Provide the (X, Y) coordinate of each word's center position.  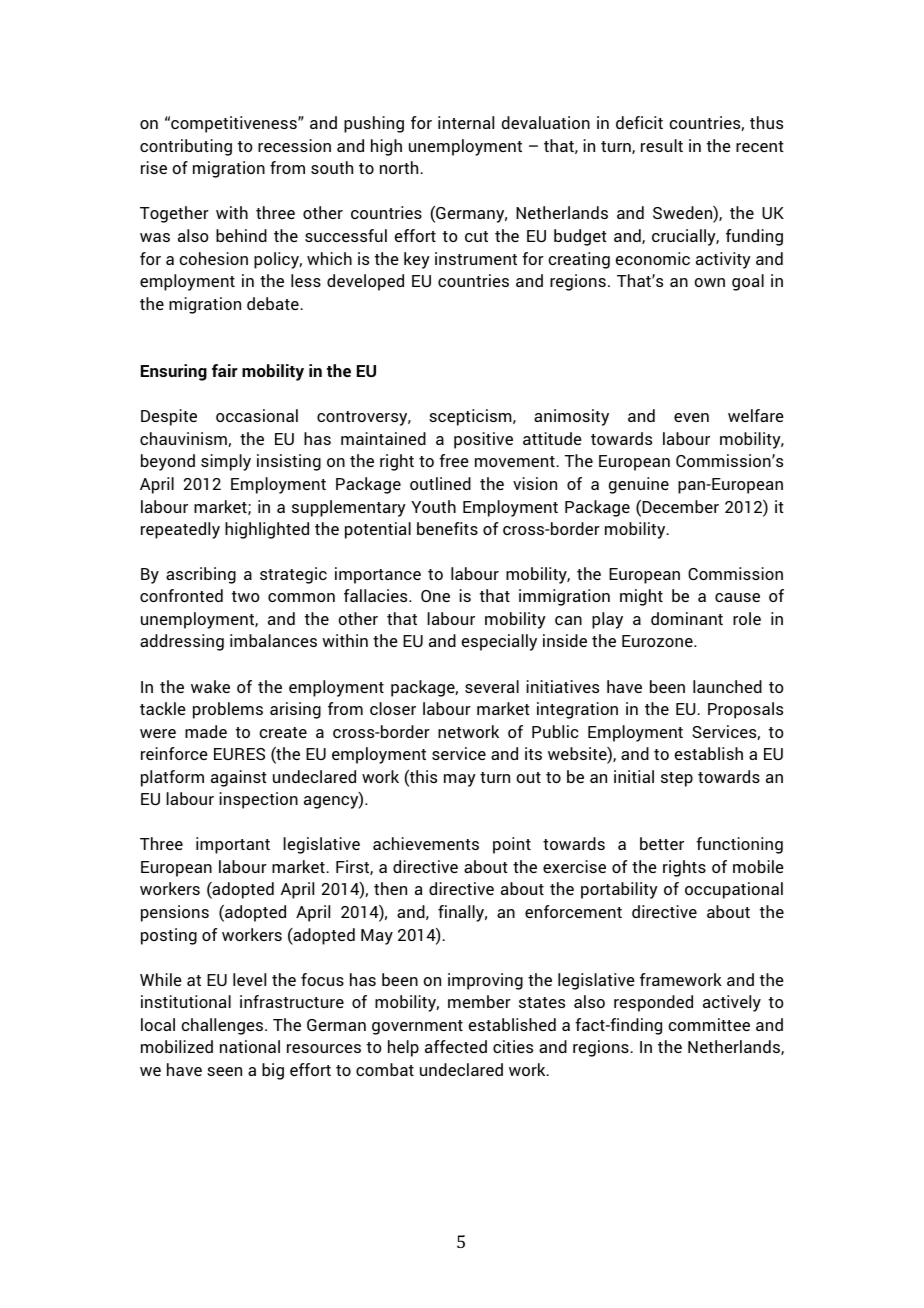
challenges (223, 1026)
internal (466, 122)
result (662, 145)
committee (709, 1024)
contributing (186, 147)
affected (456, 1046)
